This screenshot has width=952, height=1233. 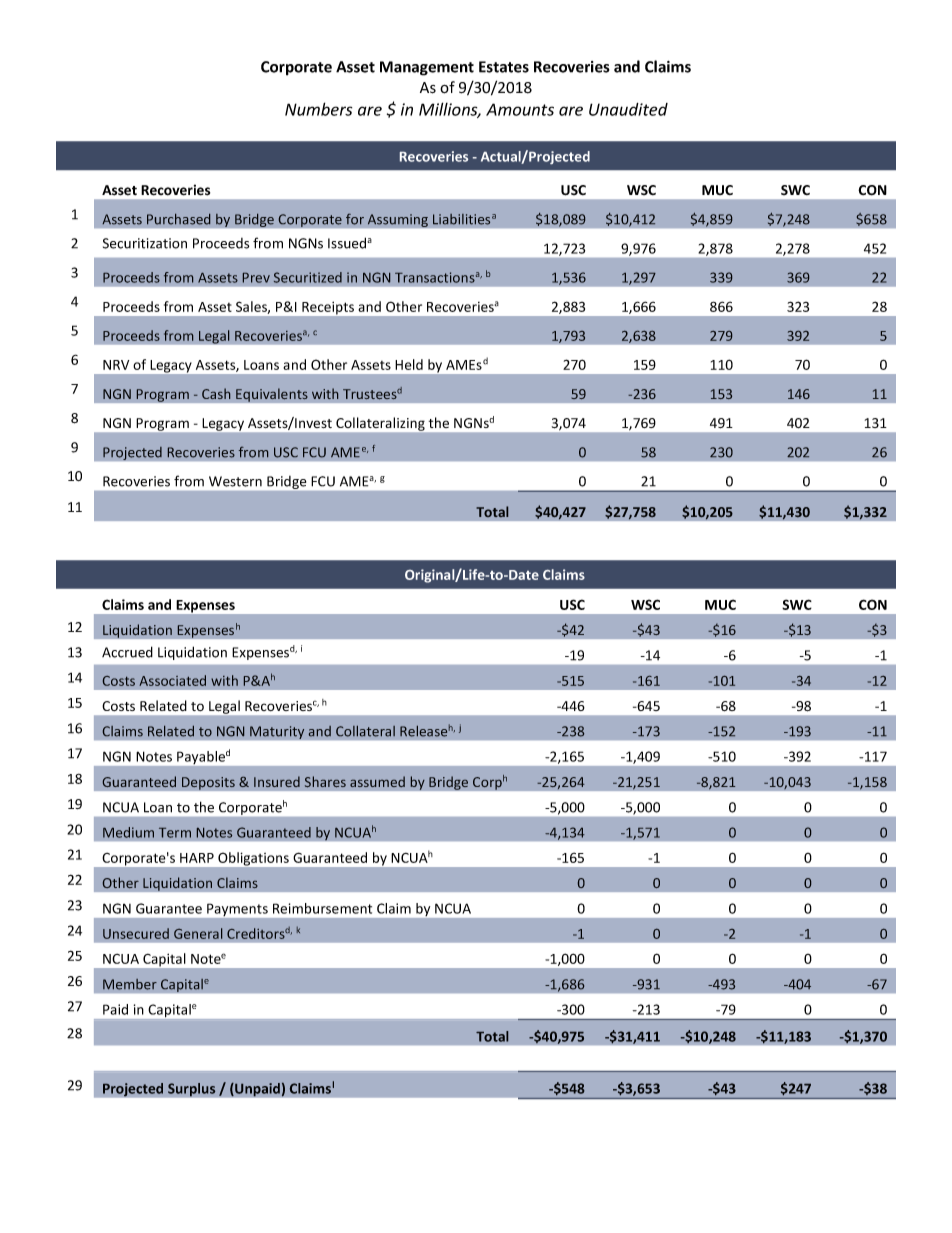 I want to click on Western, so click(x=235, y=481).
